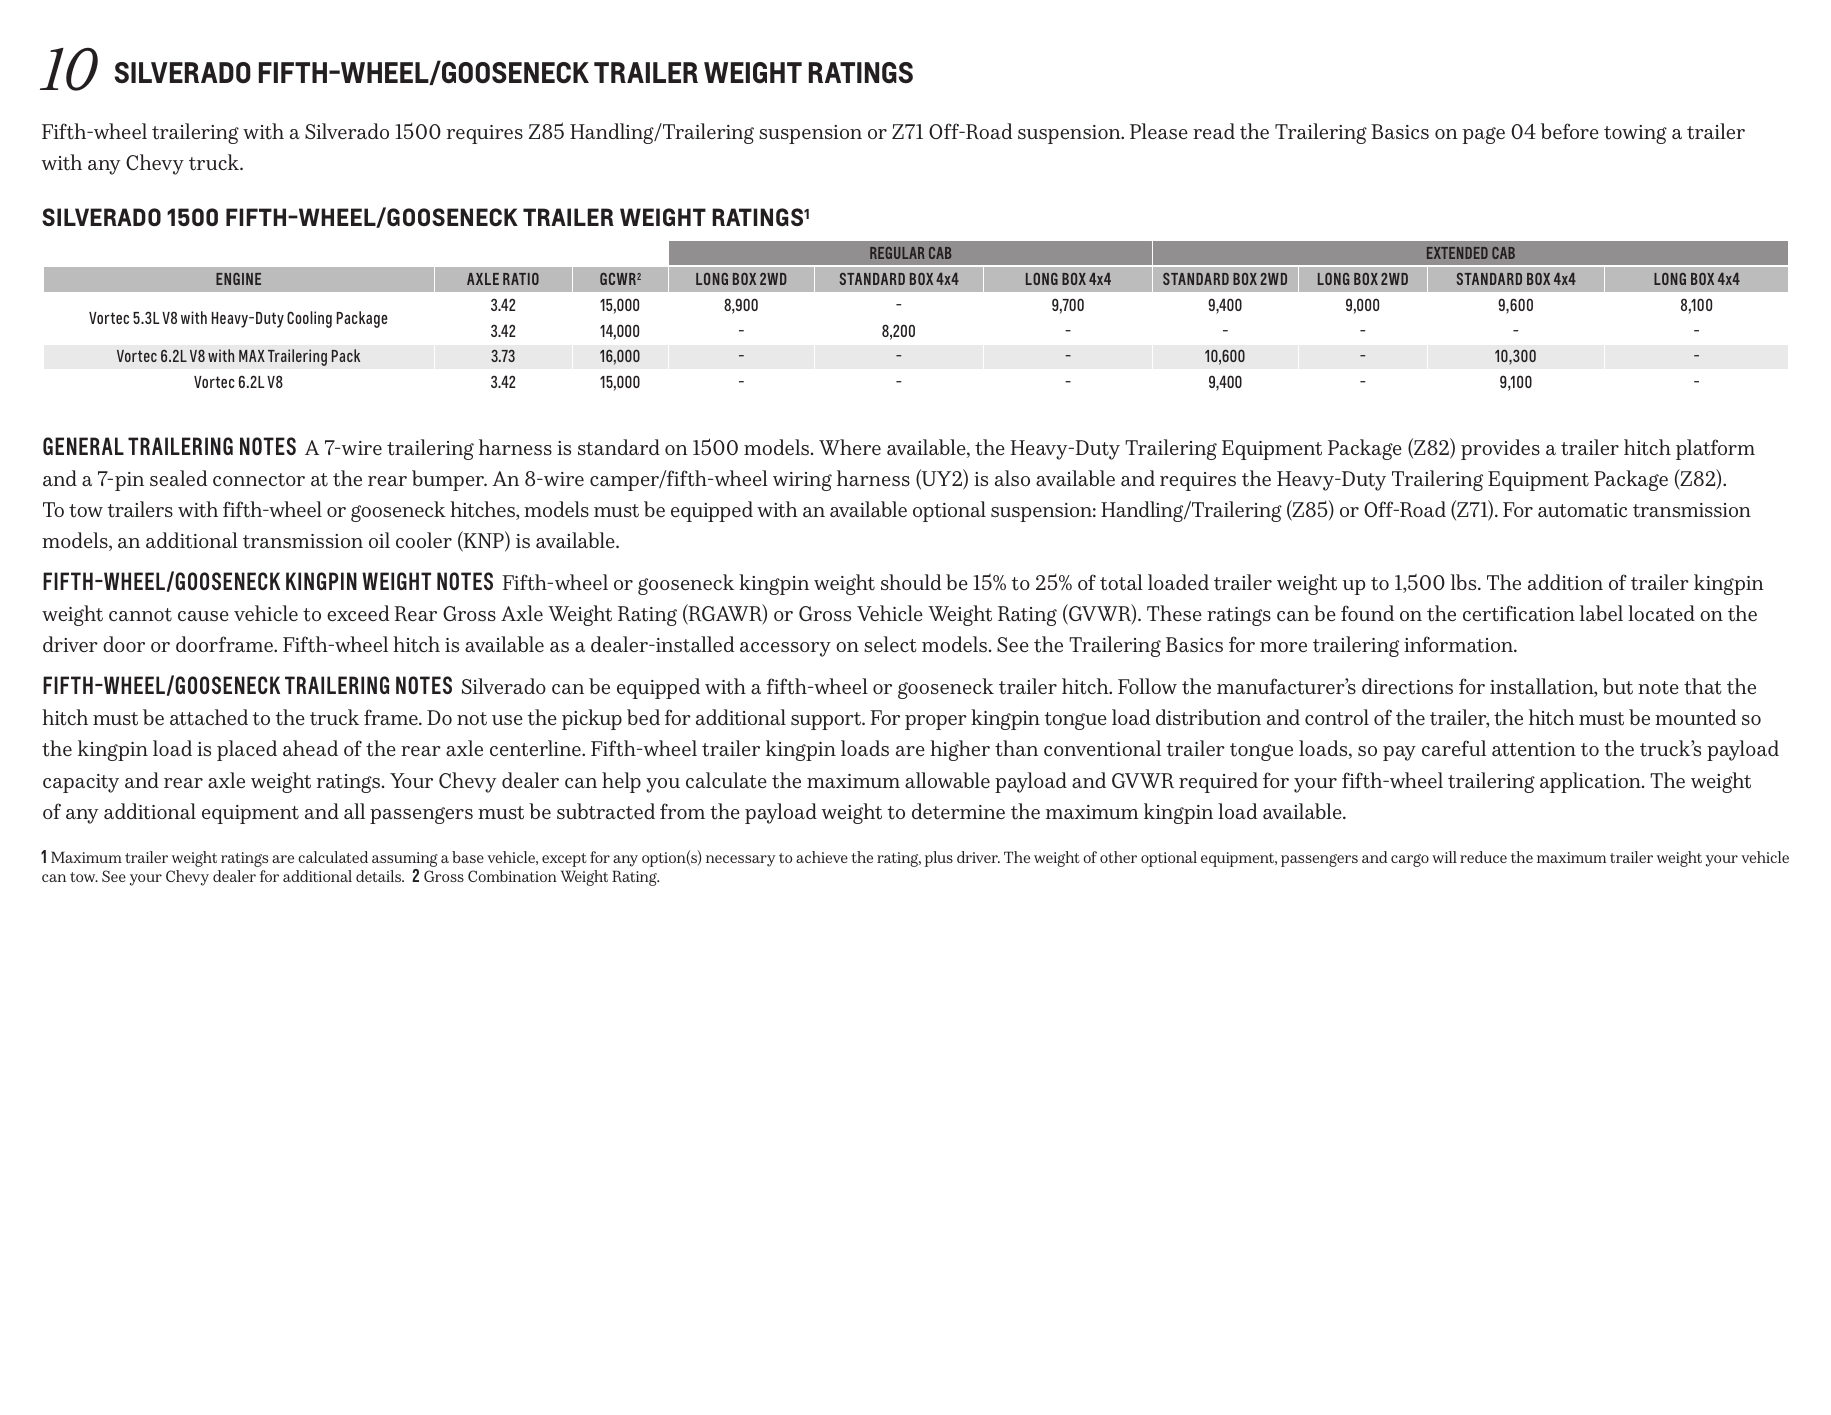 The width and height of the screenshot is (1831, 1415). What do you see at coordinates (1483, 135) in the screenshot?
I see `page` at bounding box center [1483, 135].
